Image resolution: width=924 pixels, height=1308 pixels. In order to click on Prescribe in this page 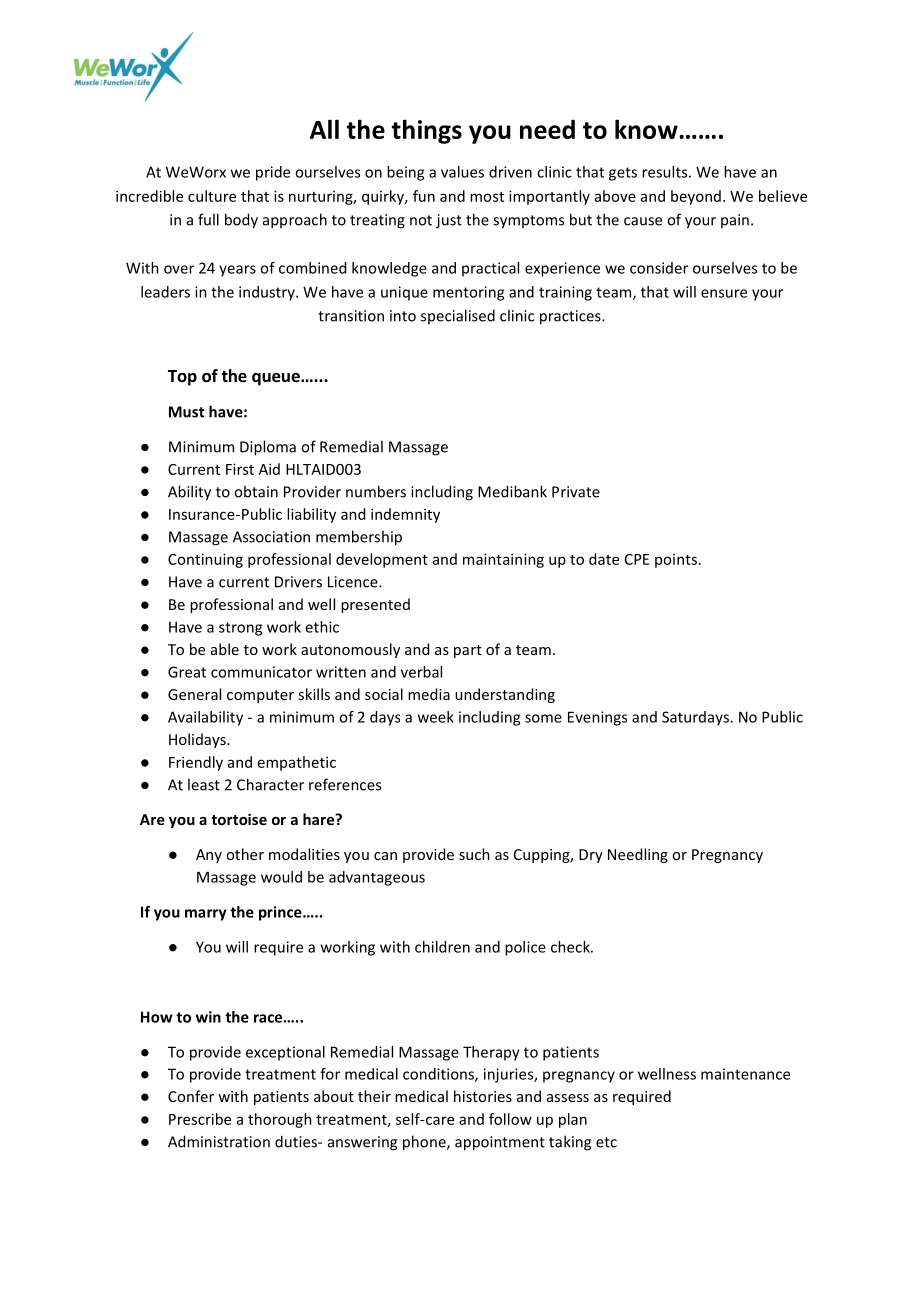, I will do `click(200, 1119)`.
